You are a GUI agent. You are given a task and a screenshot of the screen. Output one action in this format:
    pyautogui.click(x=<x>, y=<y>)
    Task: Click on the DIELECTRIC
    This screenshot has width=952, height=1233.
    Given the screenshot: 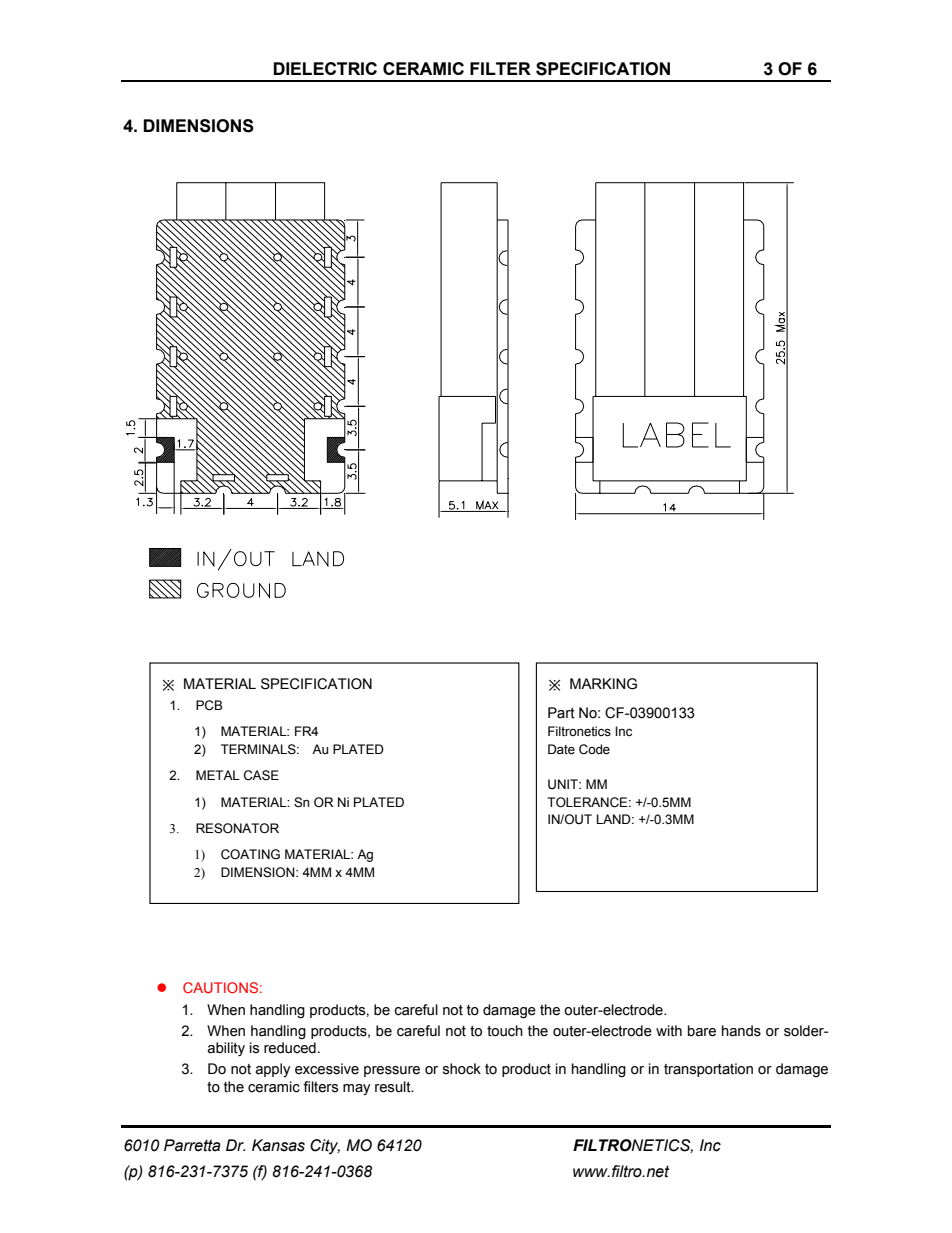 What is the action you would take?
    pyautogui.click(x=325, y=68)
